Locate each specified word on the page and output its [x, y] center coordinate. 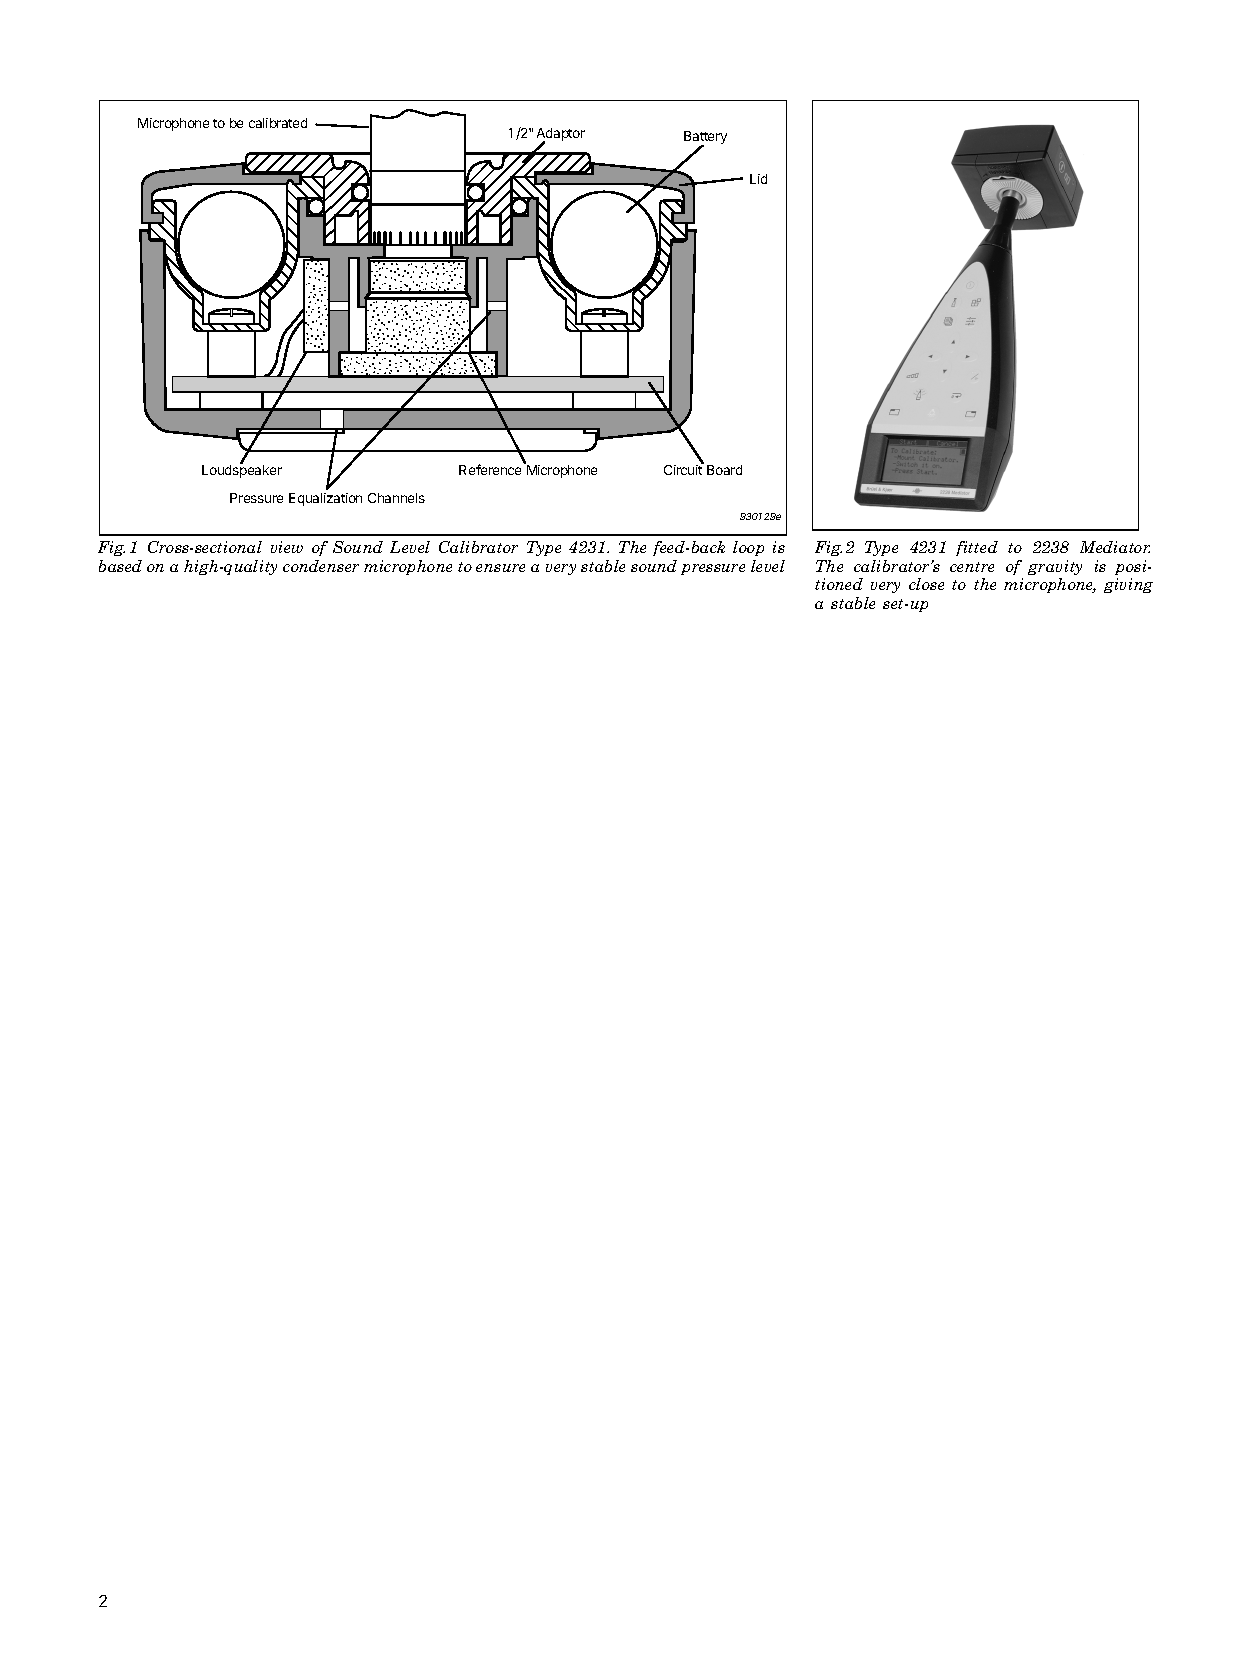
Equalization [325, 499]
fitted [977, 548]
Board [724, 470]
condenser [321, 566]
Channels [396, 498]
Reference [490, 469]
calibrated [278, 123]
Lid [758, 179]
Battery [705, 139]
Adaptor [561, 135]
